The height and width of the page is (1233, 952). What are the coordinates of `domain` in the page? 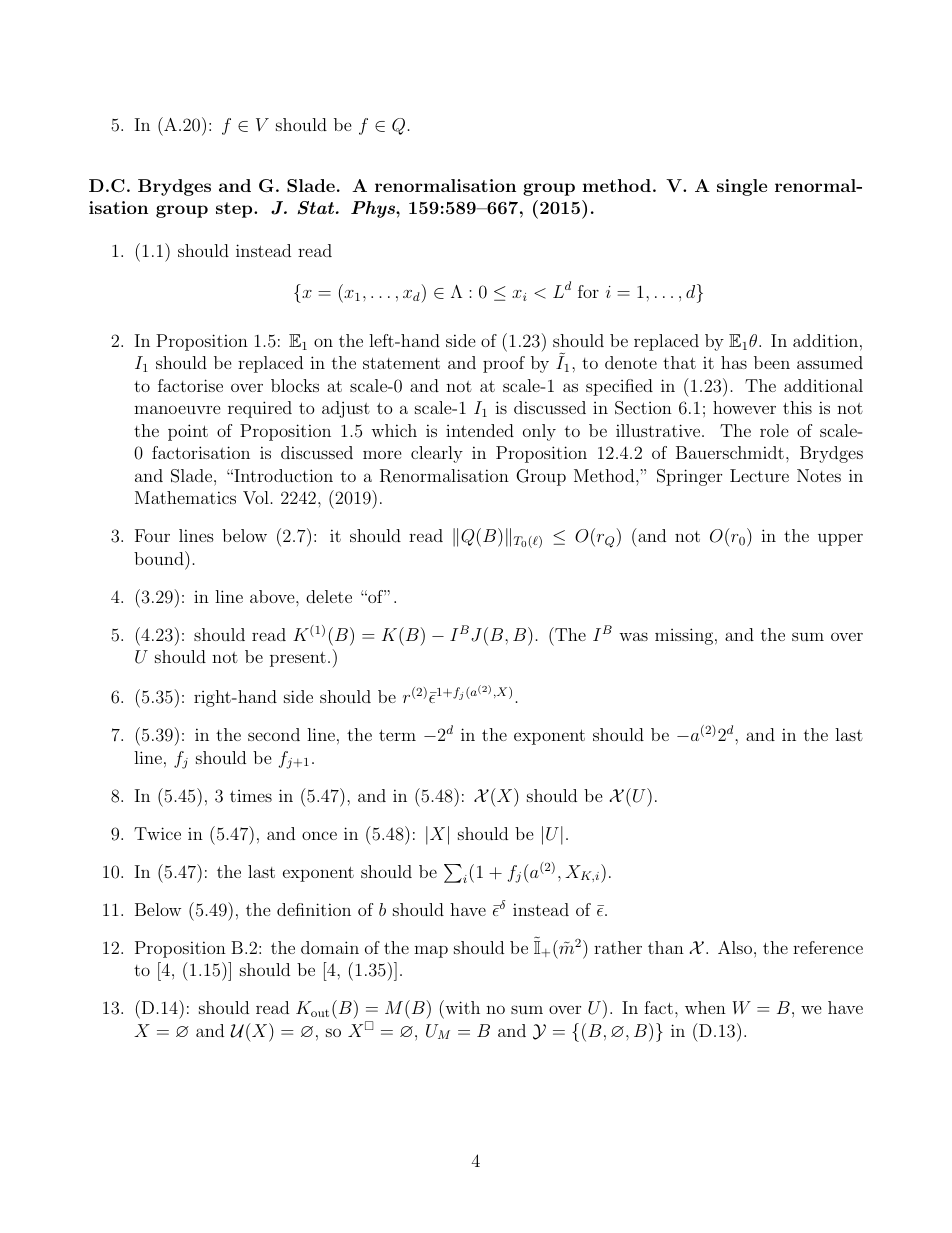 It's located at (330, 947).
